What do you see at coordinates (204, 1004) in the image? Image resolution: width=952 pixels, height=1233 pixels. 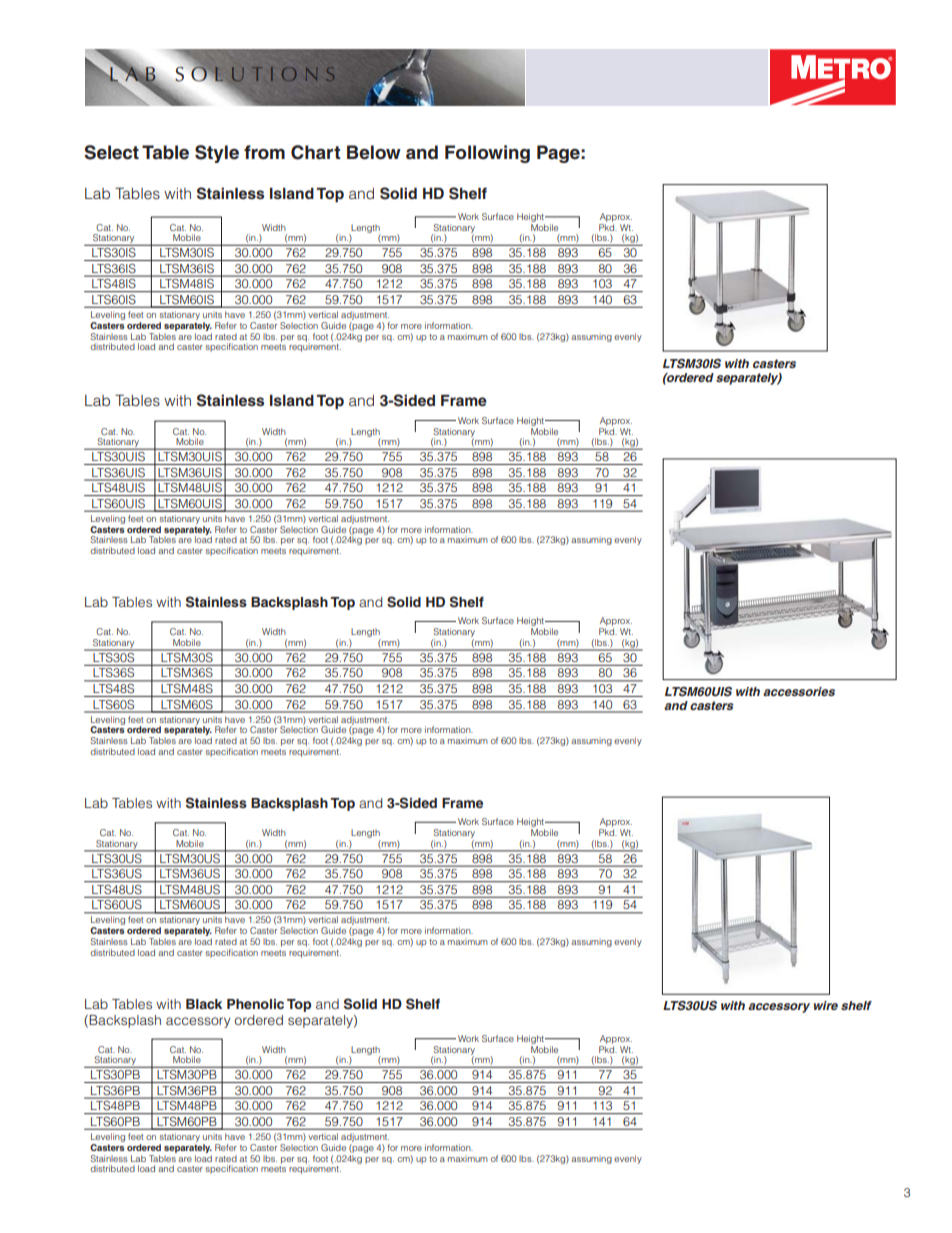 I see `Black` at bounding box center [204, 1004].
